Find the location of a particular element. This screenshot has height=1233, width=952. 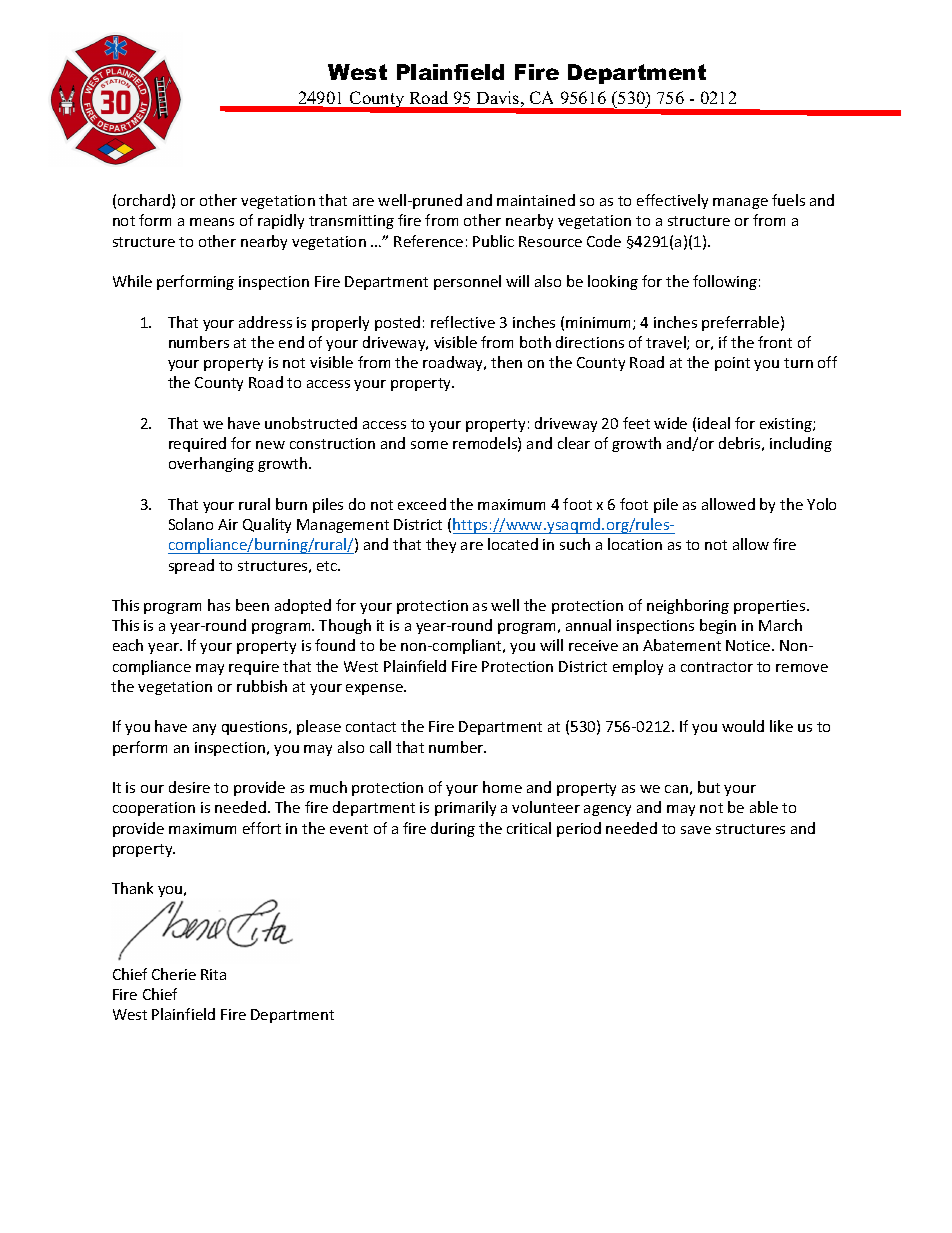

during is located at coordinates (453, 829).
